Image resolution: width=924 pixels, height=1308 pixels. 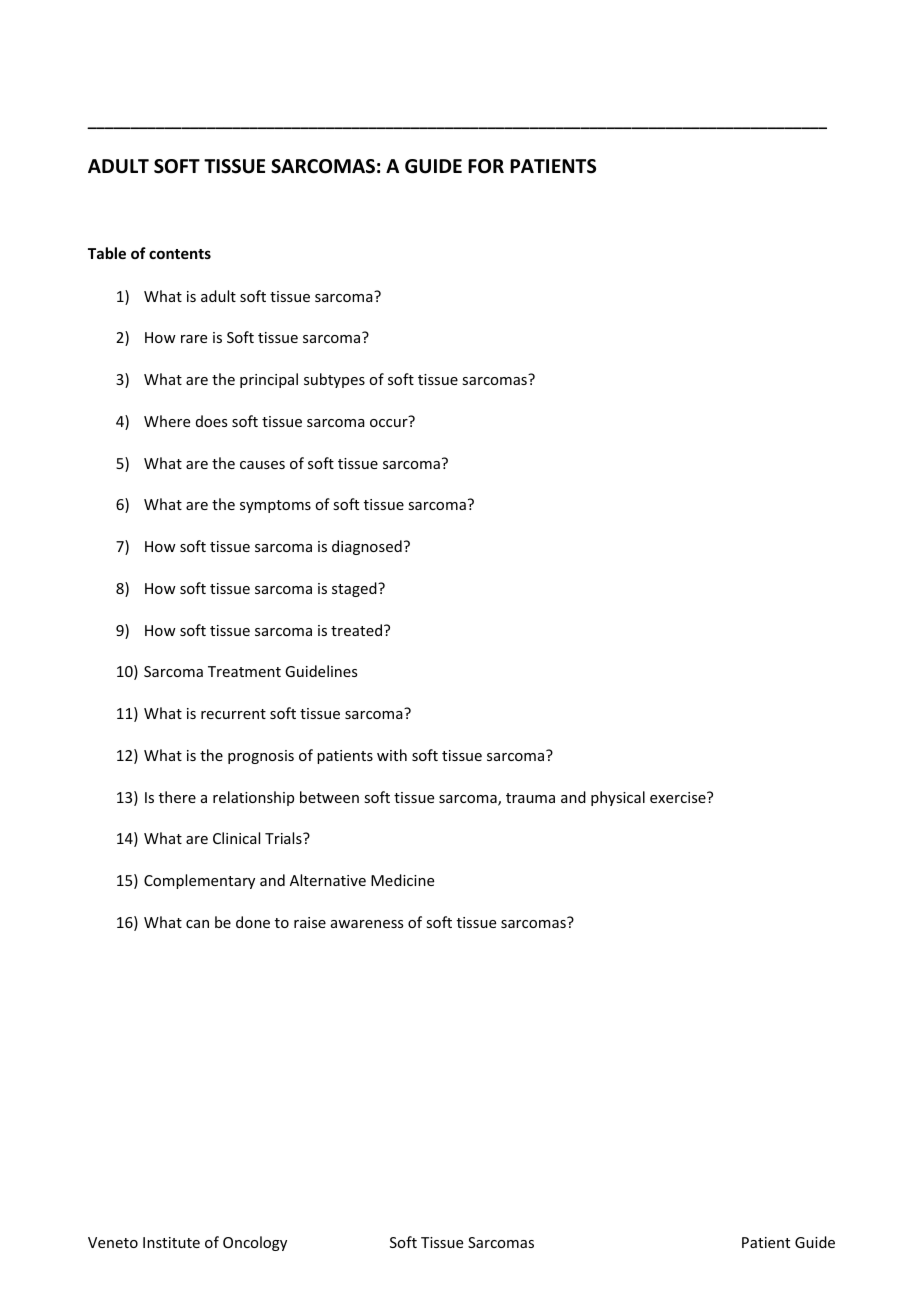 I want to click on with, so click(x=392, y=755).
